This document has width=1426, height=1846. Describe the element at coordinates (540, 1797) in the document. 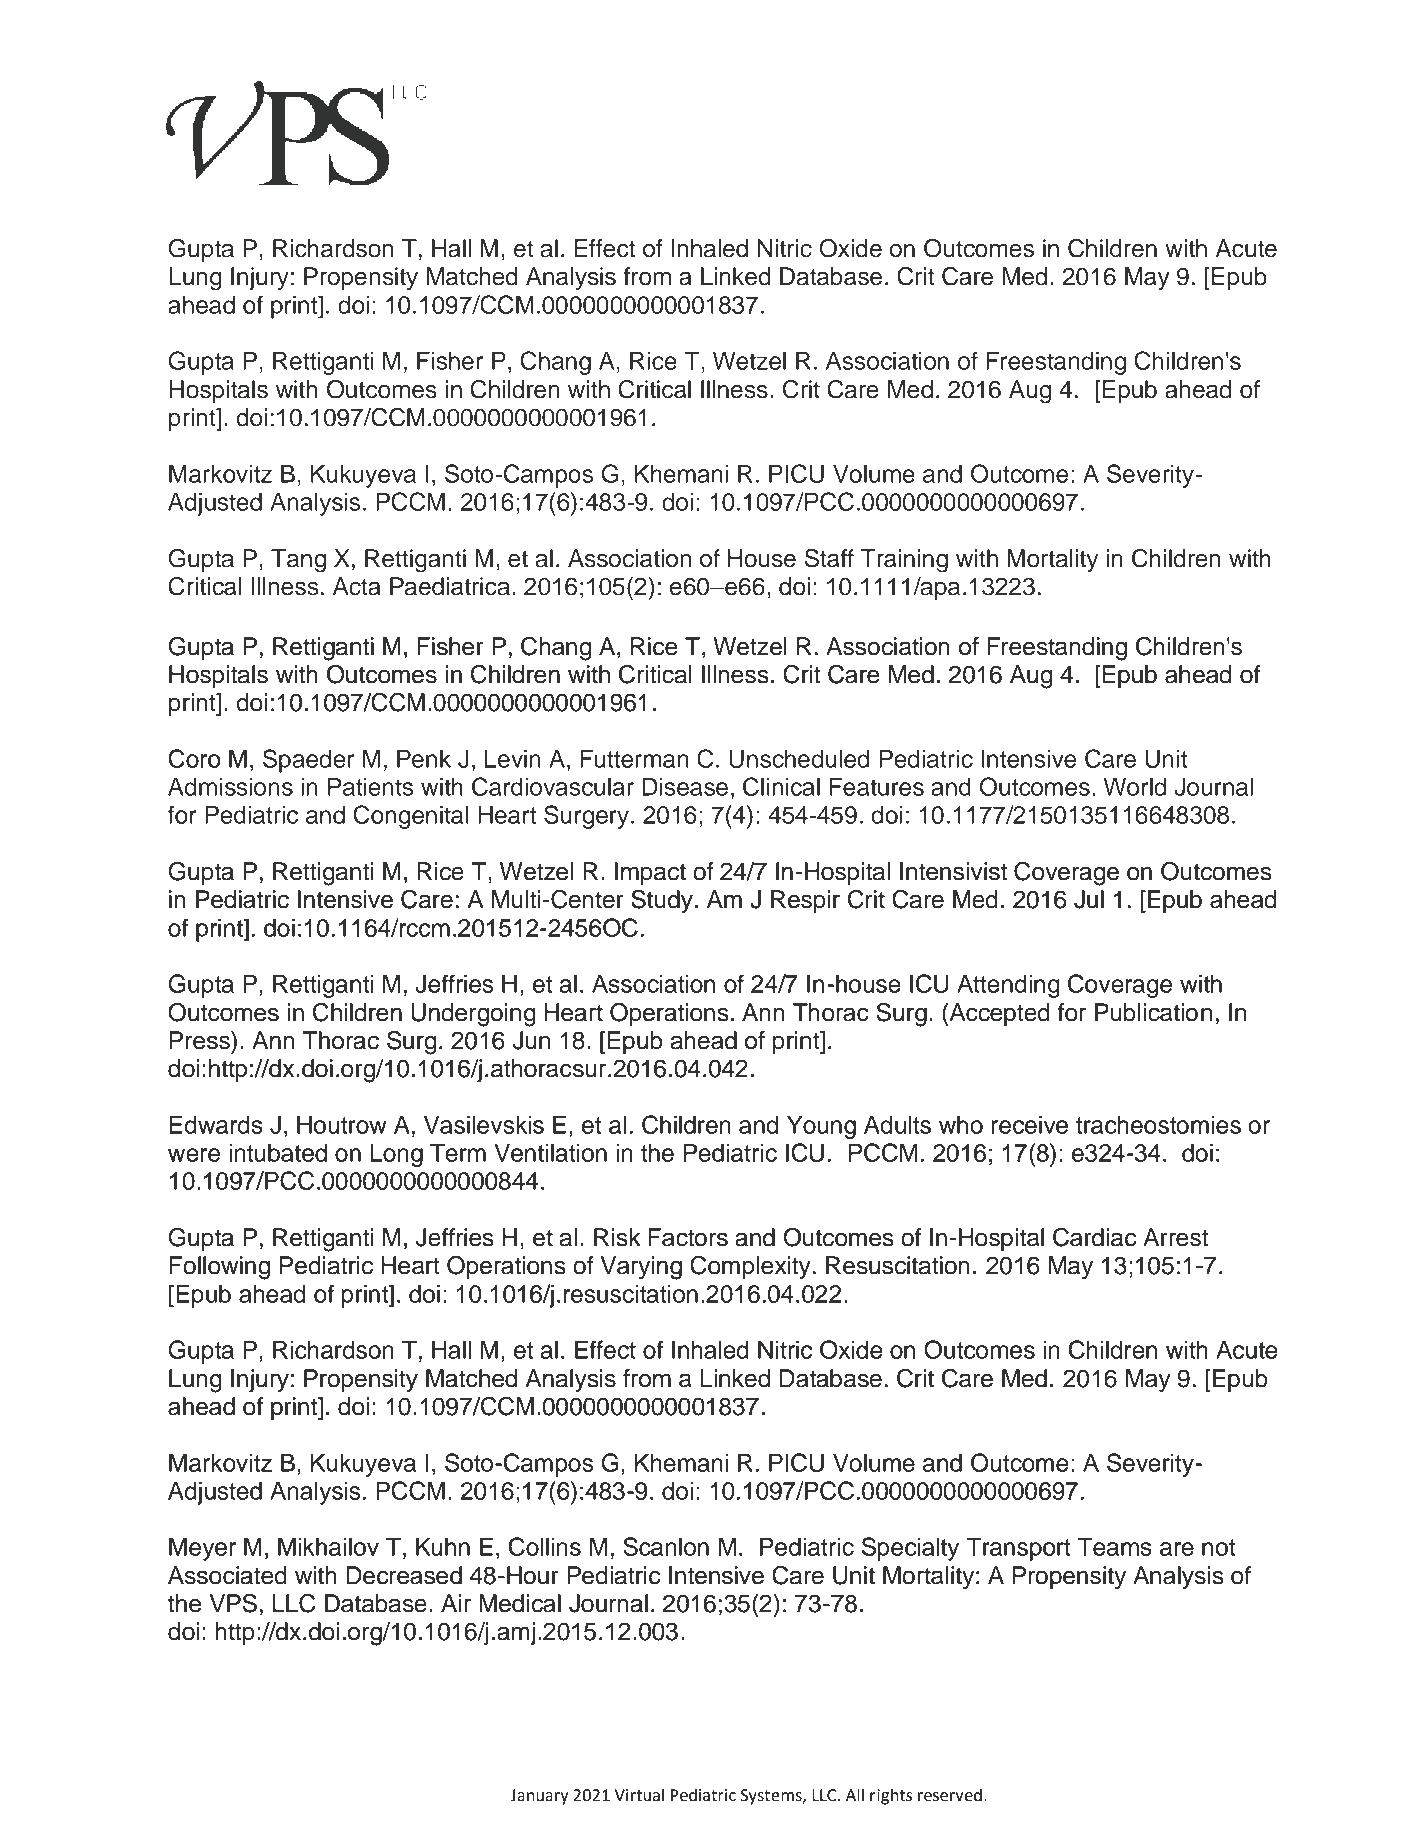

I see `January` at that location.
